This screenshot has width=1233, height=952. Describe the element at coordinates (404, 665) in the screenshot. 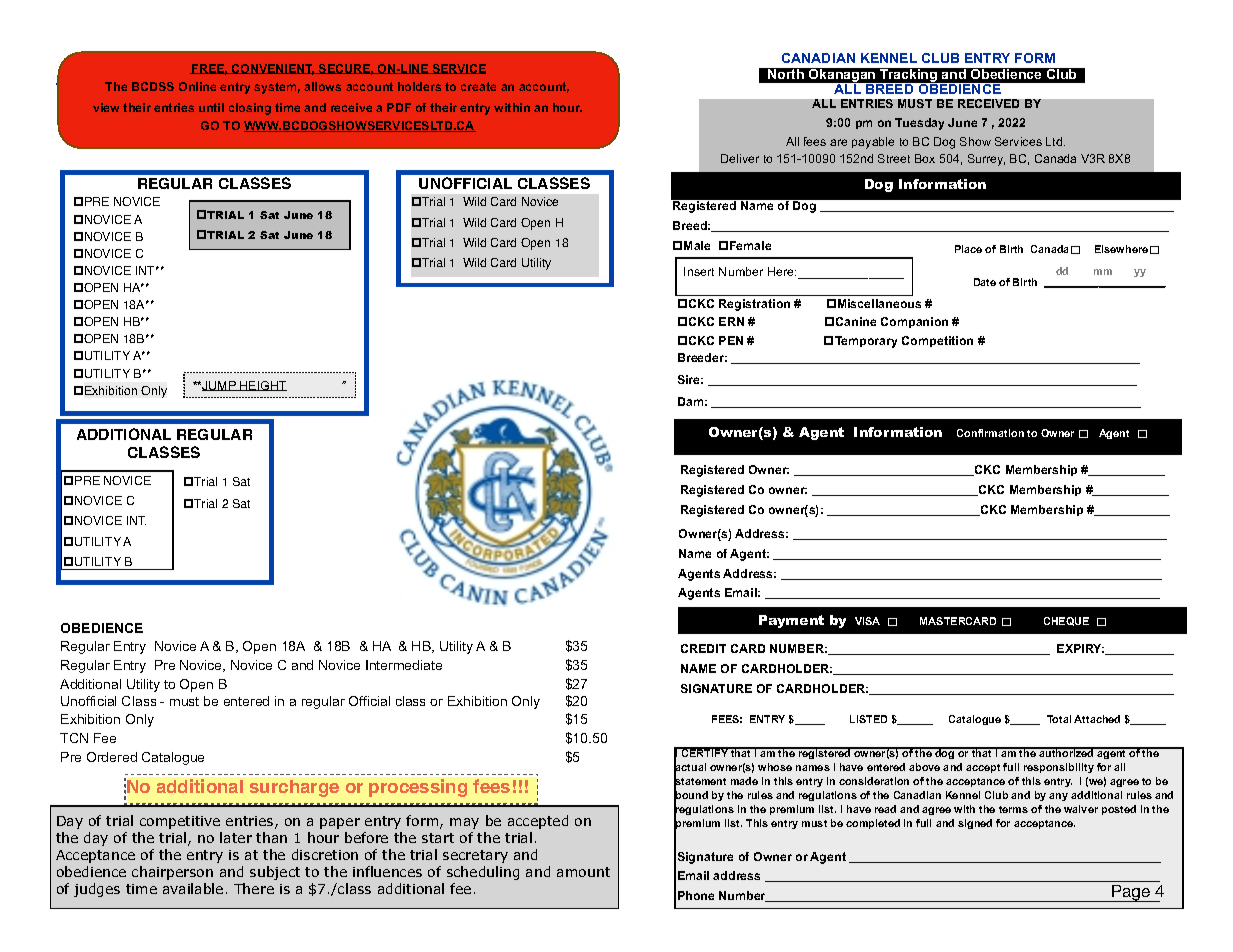

I see `Intermediate` at that location.
